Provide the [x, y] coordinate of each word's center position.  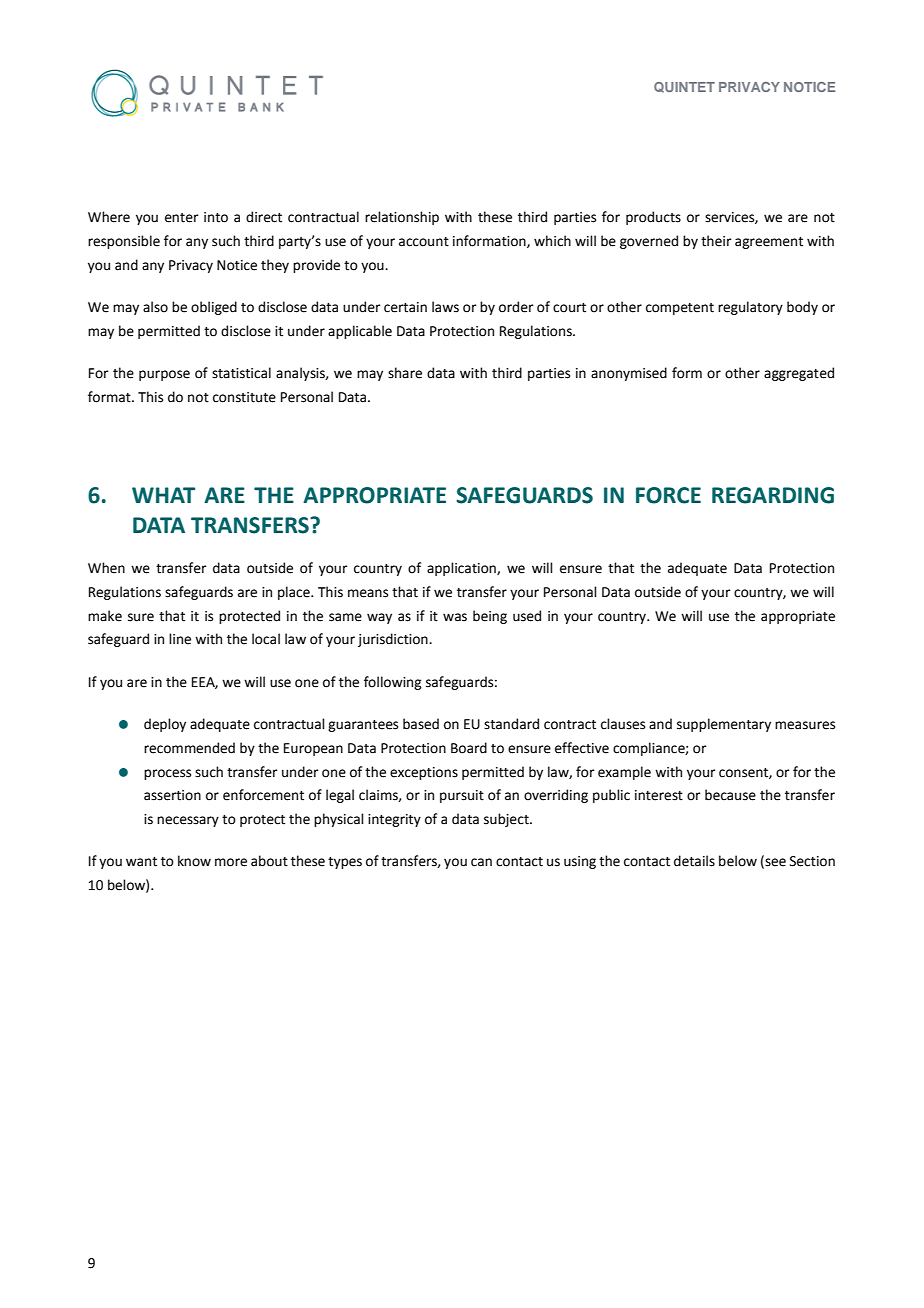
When [106, 568]
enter [182, 218]
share [405, 373]
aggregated [799, 374]
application [462, 569]
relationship [402, 218]
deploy [165, 725]
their [716, 241]
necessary [188, 821]
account [424, 242]
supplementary [724, 725]
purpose [164, 375]
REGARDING [773, 495]
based [421, 724]
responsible [124, 242]
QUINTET [684, 87]
